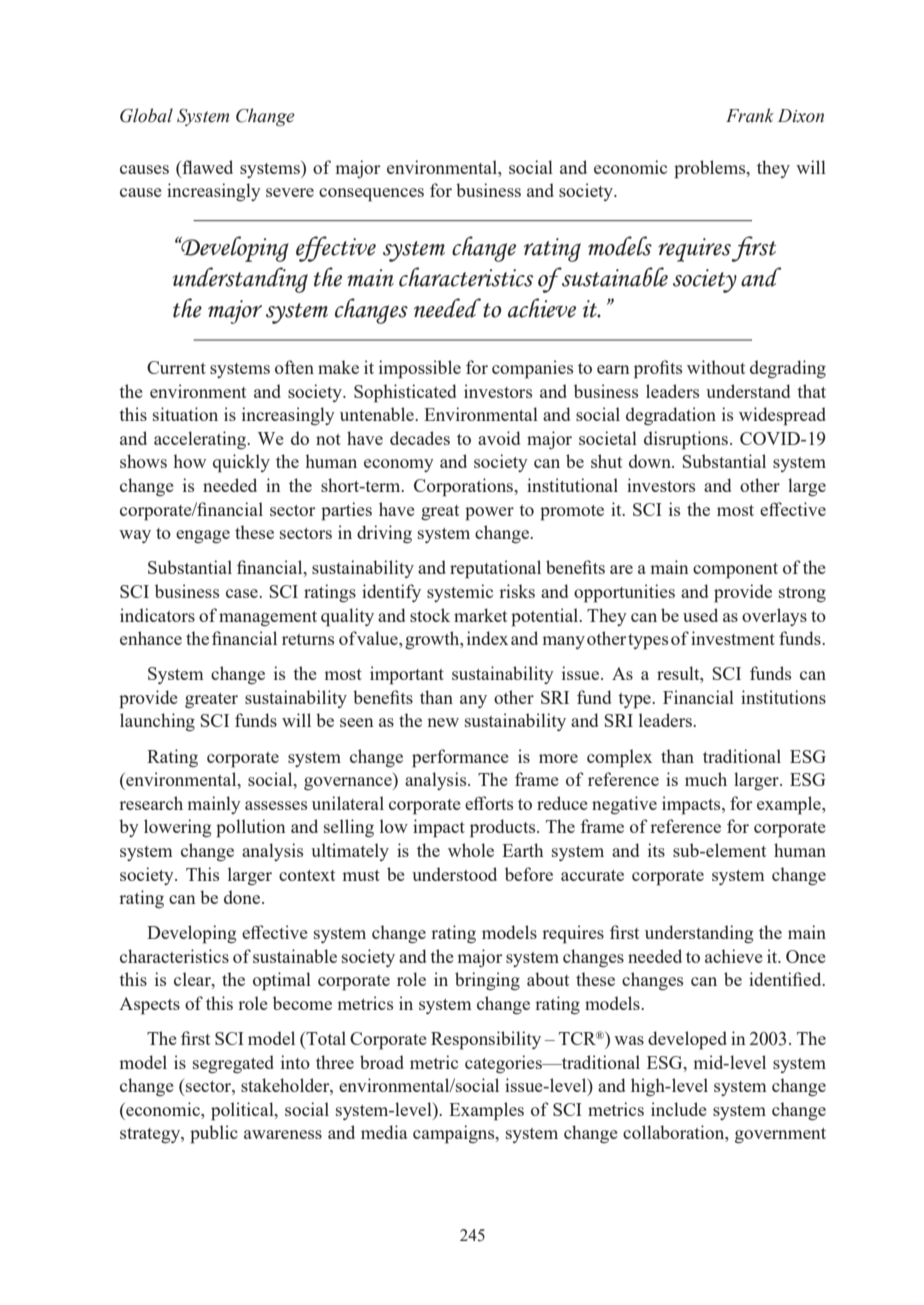 The width and height of the screenshot is (924, 1305). What do you see at coordinates (711, 169) in the screenshot?
I see `problems` at bounding box center [711, 169].
